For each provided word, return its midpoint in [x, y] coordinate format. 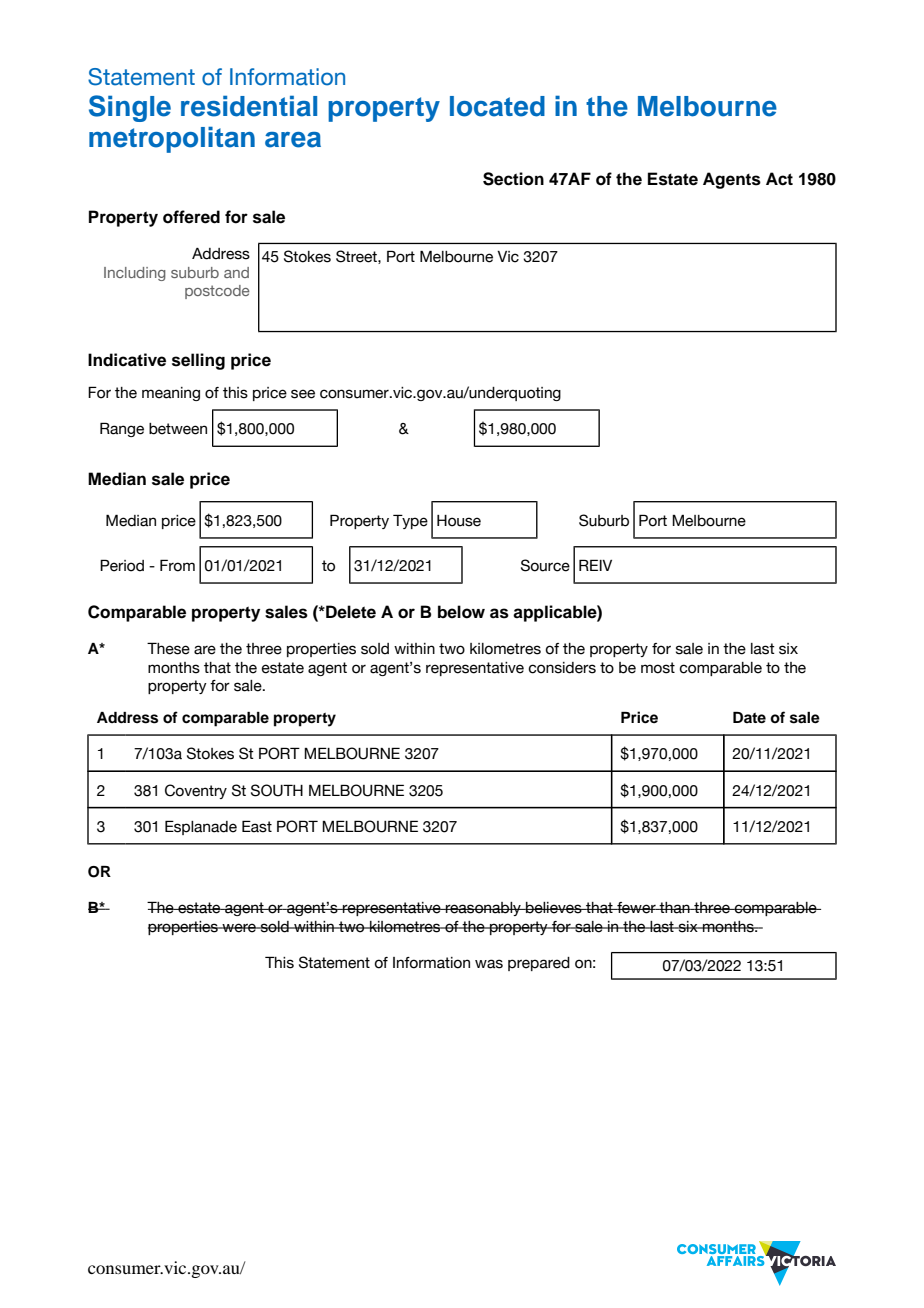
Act [779, 179]
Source [545, 565]
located [497, 106]
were [239, 928]
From [177, 565]
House [459, 521]
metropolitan [172, 139]
